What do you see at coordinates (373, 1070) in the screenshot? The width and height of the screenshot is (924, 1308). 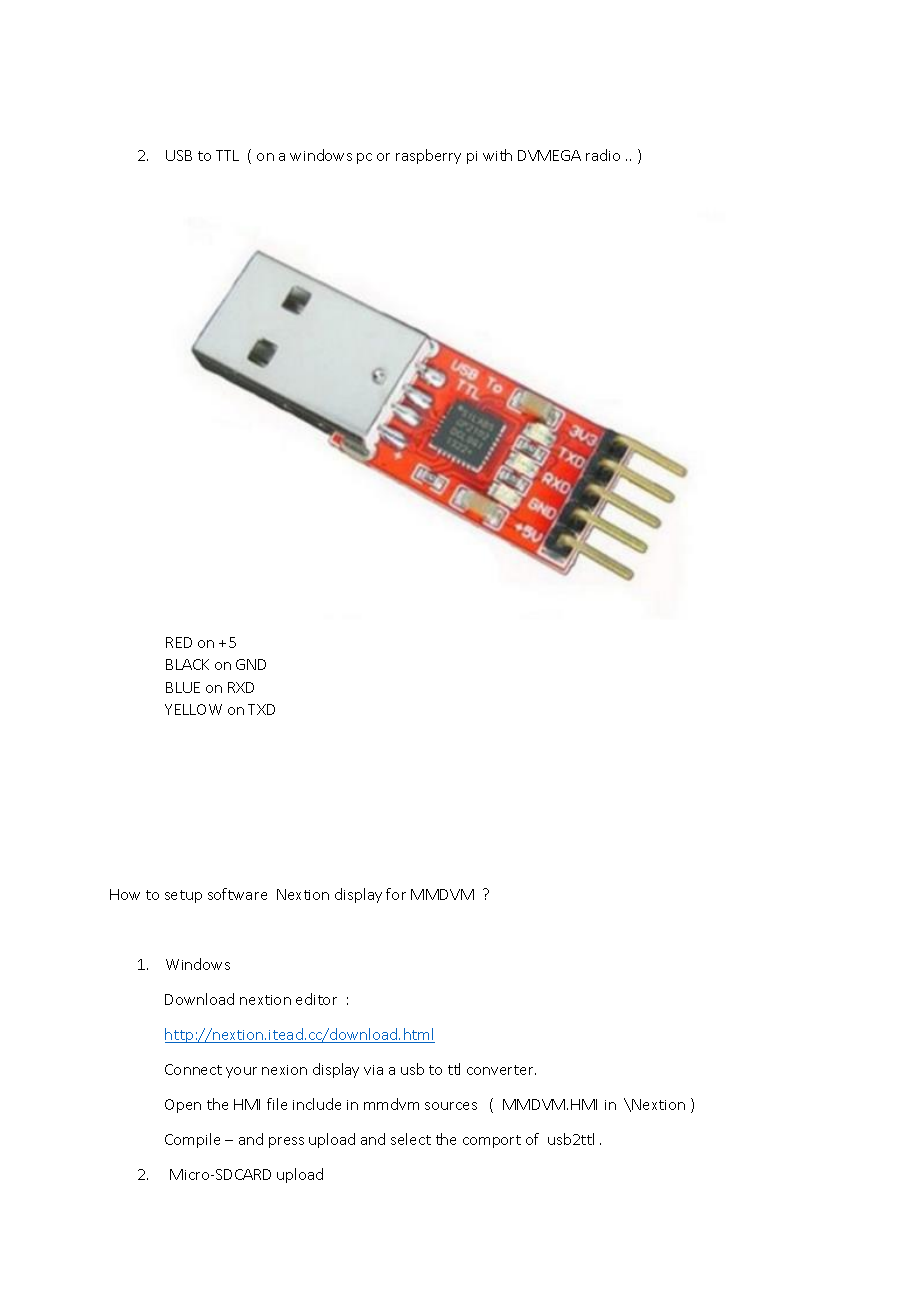 I see `via` at bounding box center [373, 1070].
